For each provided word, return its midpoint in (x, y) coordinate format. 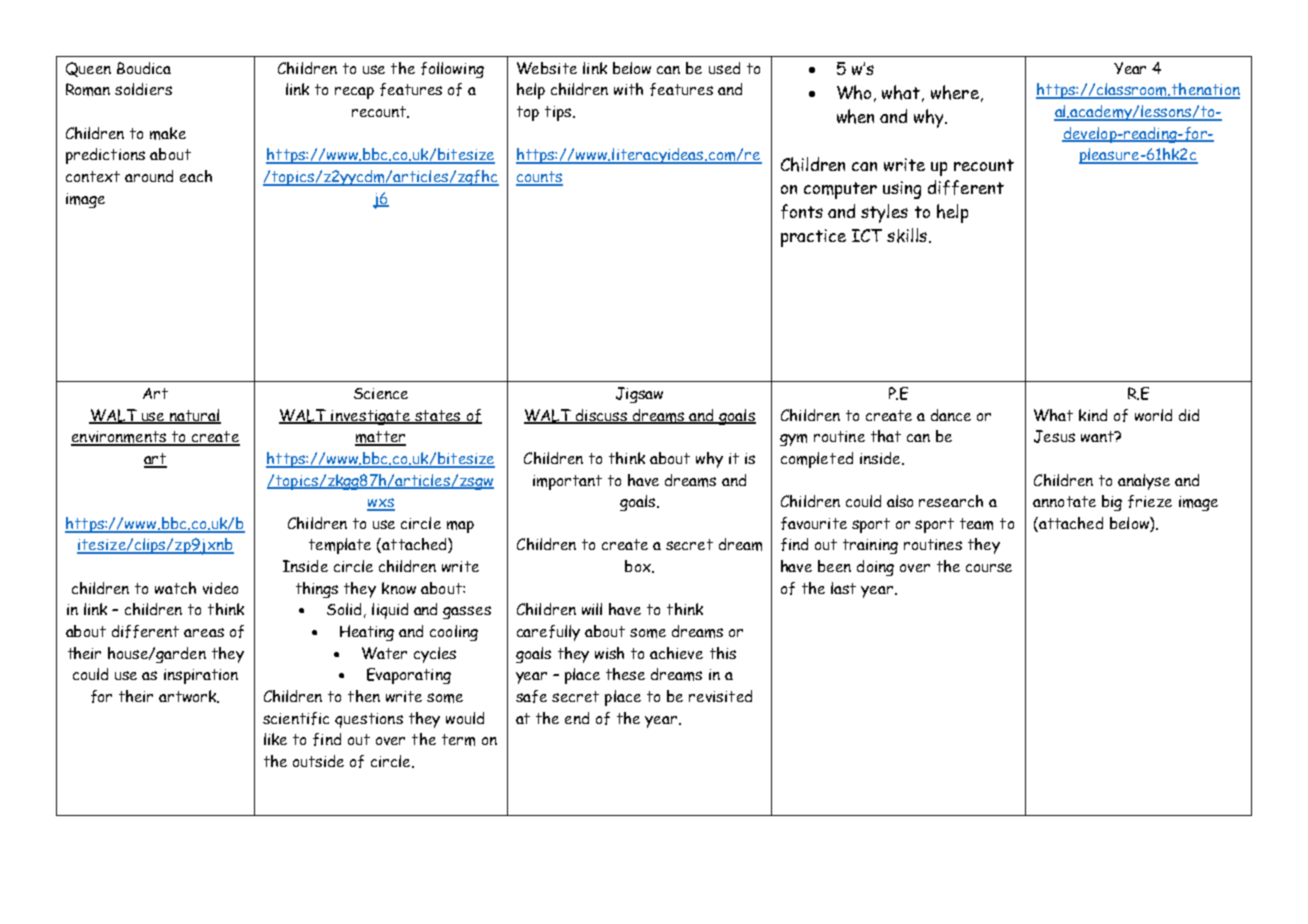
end (577, 718)
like (275, 739)
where (955, 92)
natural (194, 416)
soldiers (143, 89)
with (628, 89)
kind (1093, 415)
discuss (601, 416)
